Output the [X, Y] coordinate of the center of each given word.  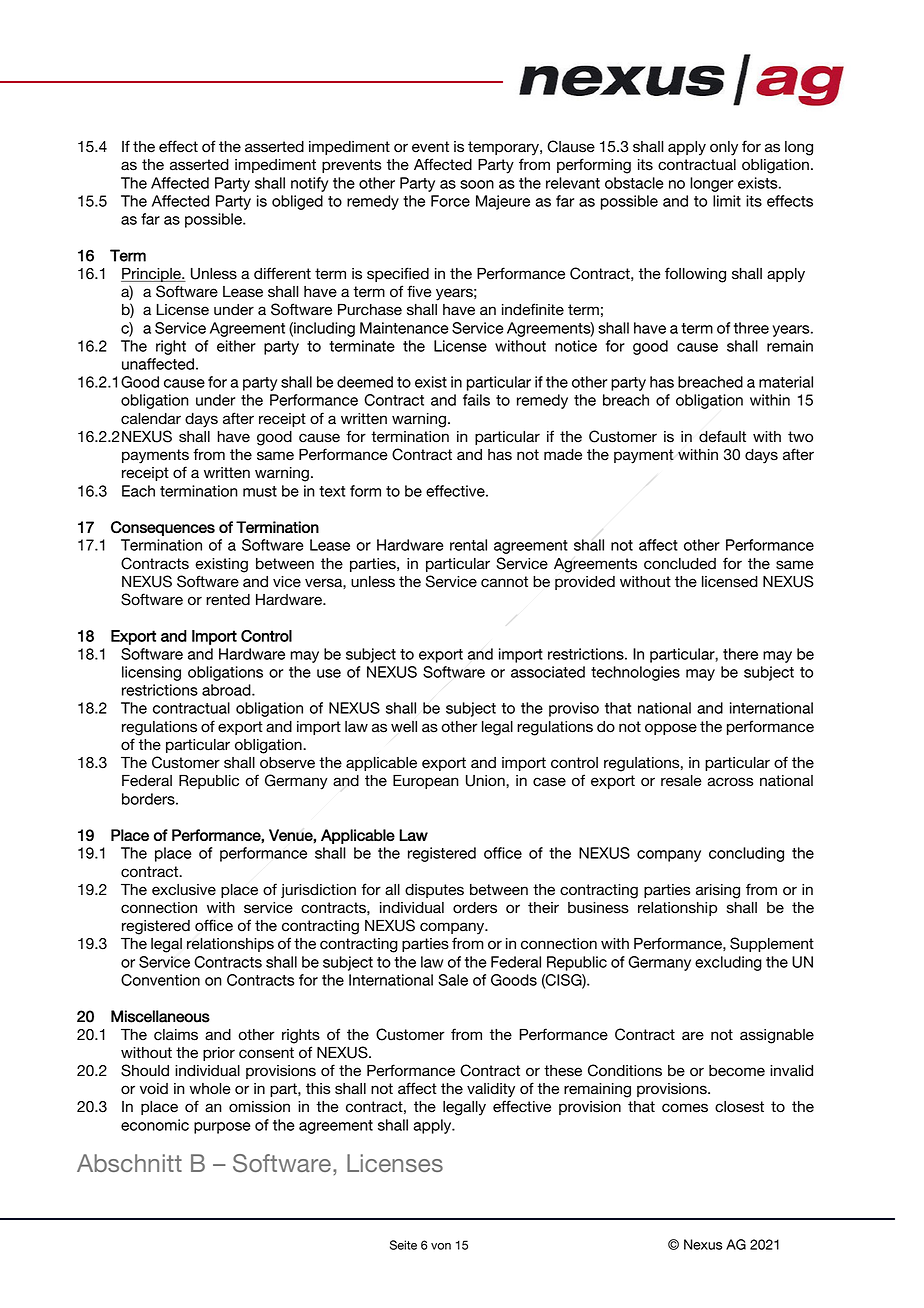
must [260, 491]
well [404, 727]
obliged [297, 202]
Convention [160, 980]
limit [727, 201]
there [740, 654]
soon [477, 184]
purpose [222, 1128]
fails [476, 400]
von [441, 1246]
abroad [227, 690]
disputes [434, 891]
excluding [728, 963]
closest [739, 1107]
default [722, 436]
